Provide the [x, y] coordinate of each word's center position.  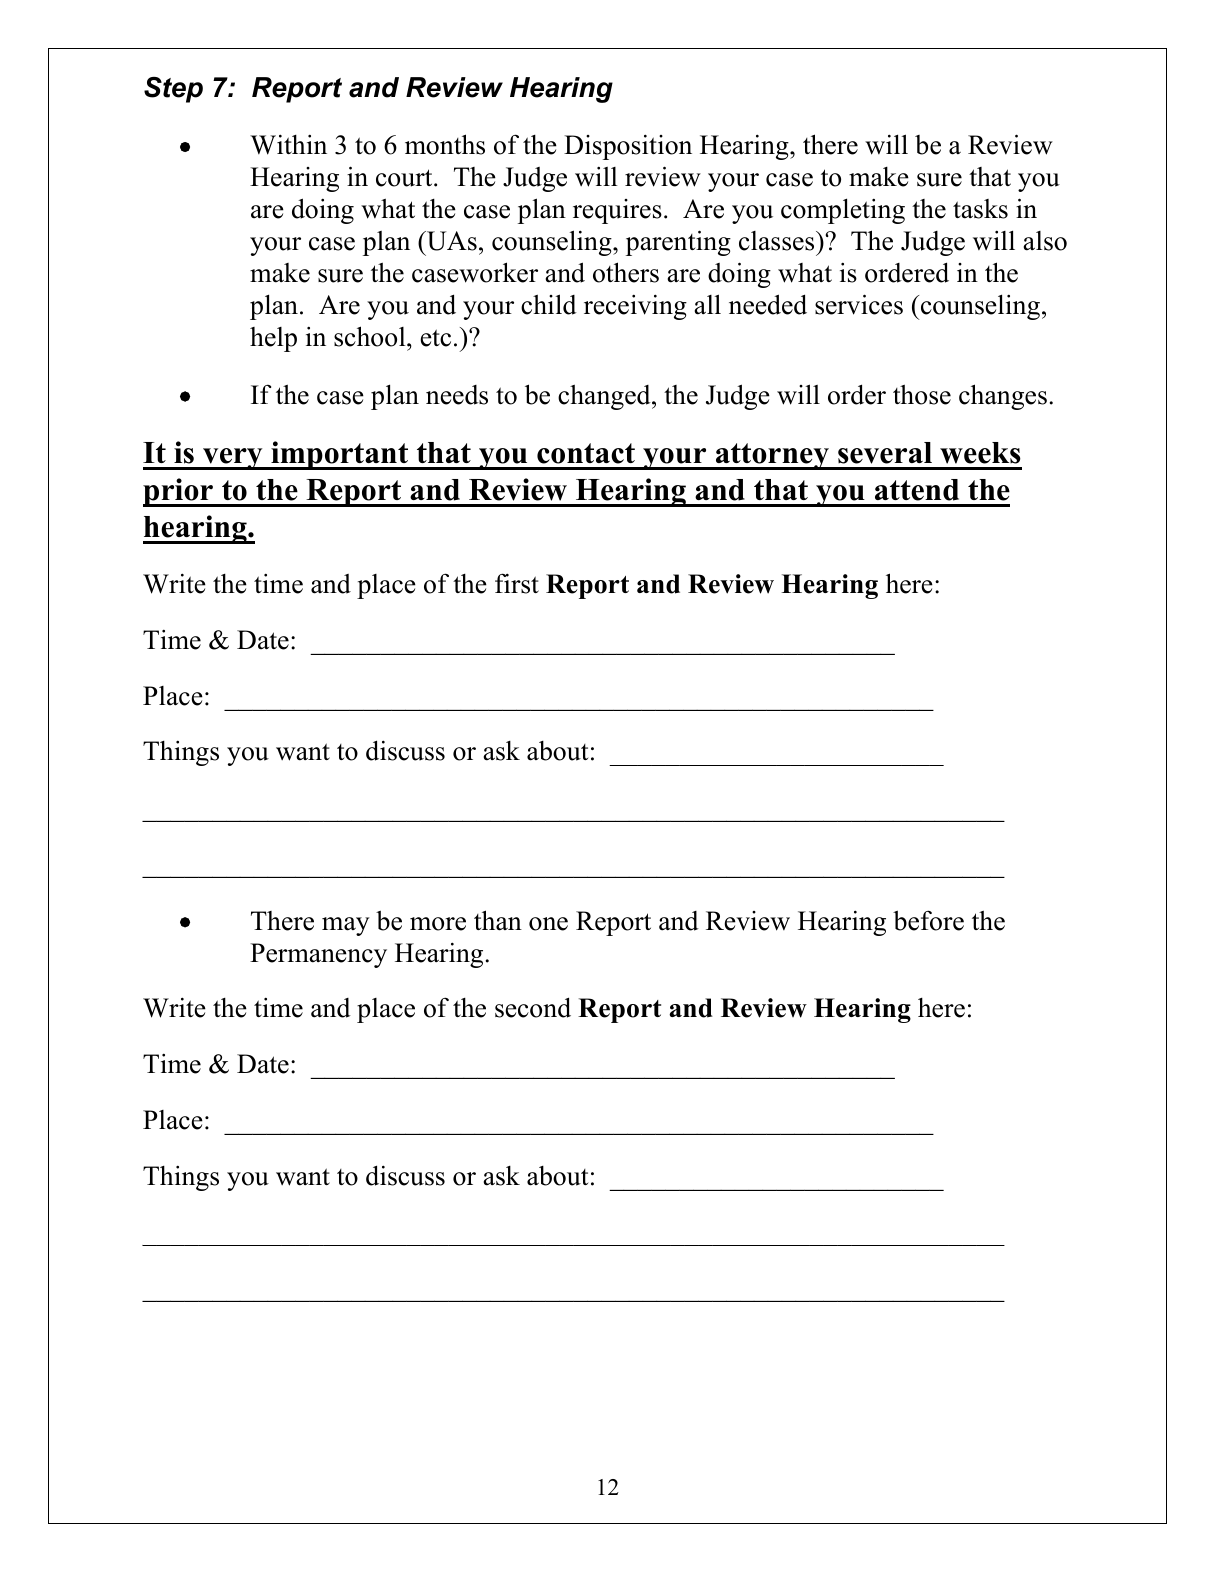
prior [179, 492]
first [517, 583]
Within [288, 144]
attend [917, 490]
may [346, 926]
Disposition [628, 147]
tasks [980, 209]
